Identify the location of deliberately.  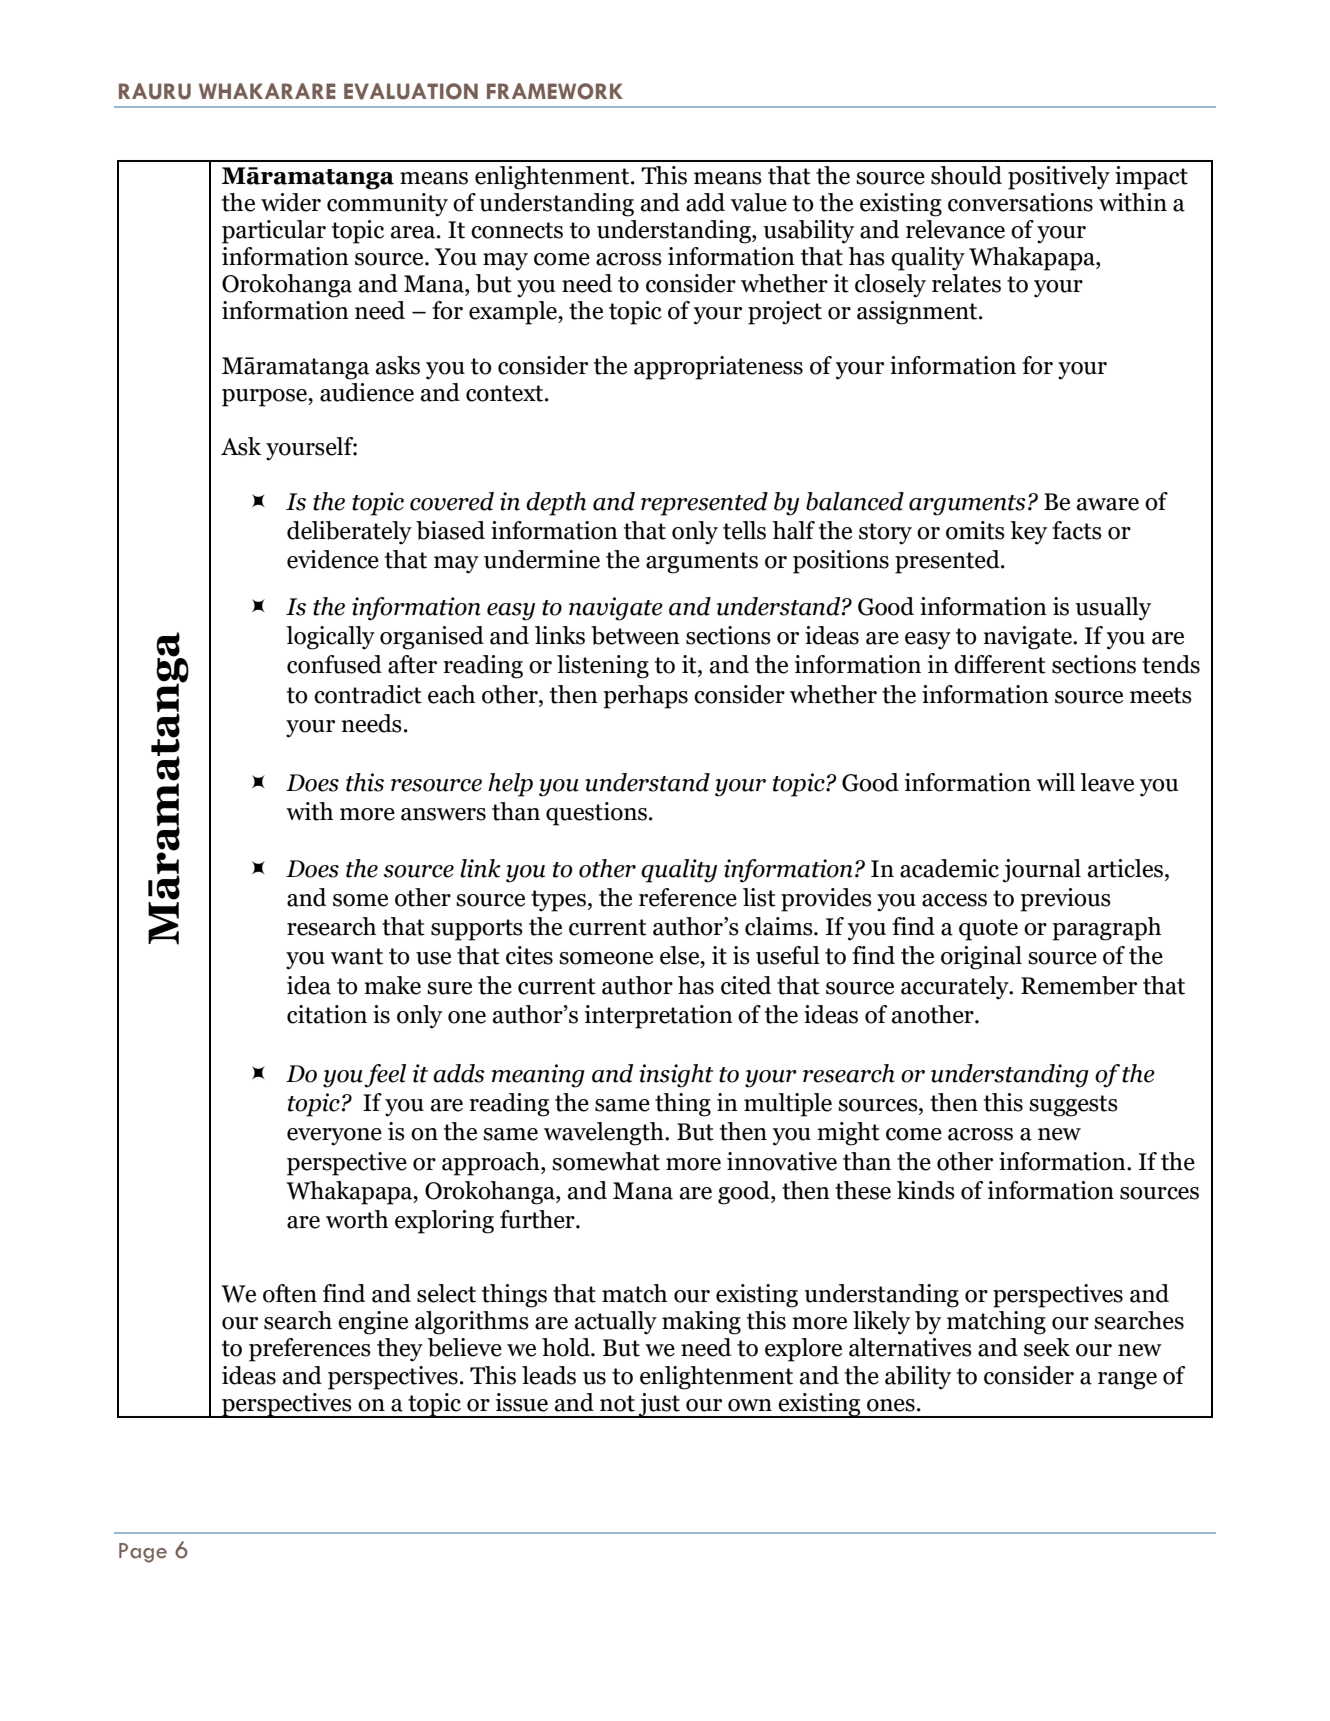
(349, 533).
